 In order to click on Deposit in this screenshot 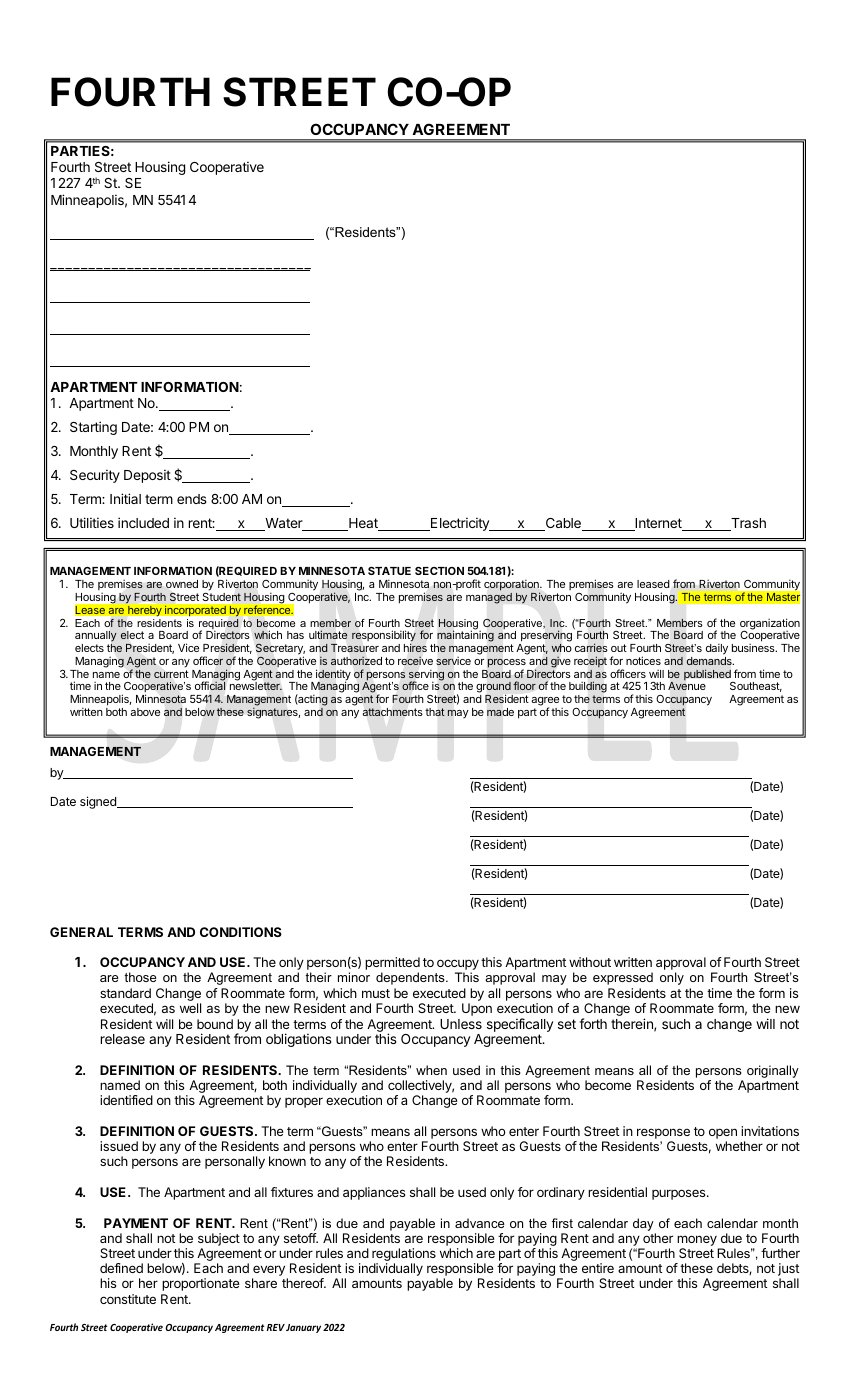, I will do `click(147, 476)`.
